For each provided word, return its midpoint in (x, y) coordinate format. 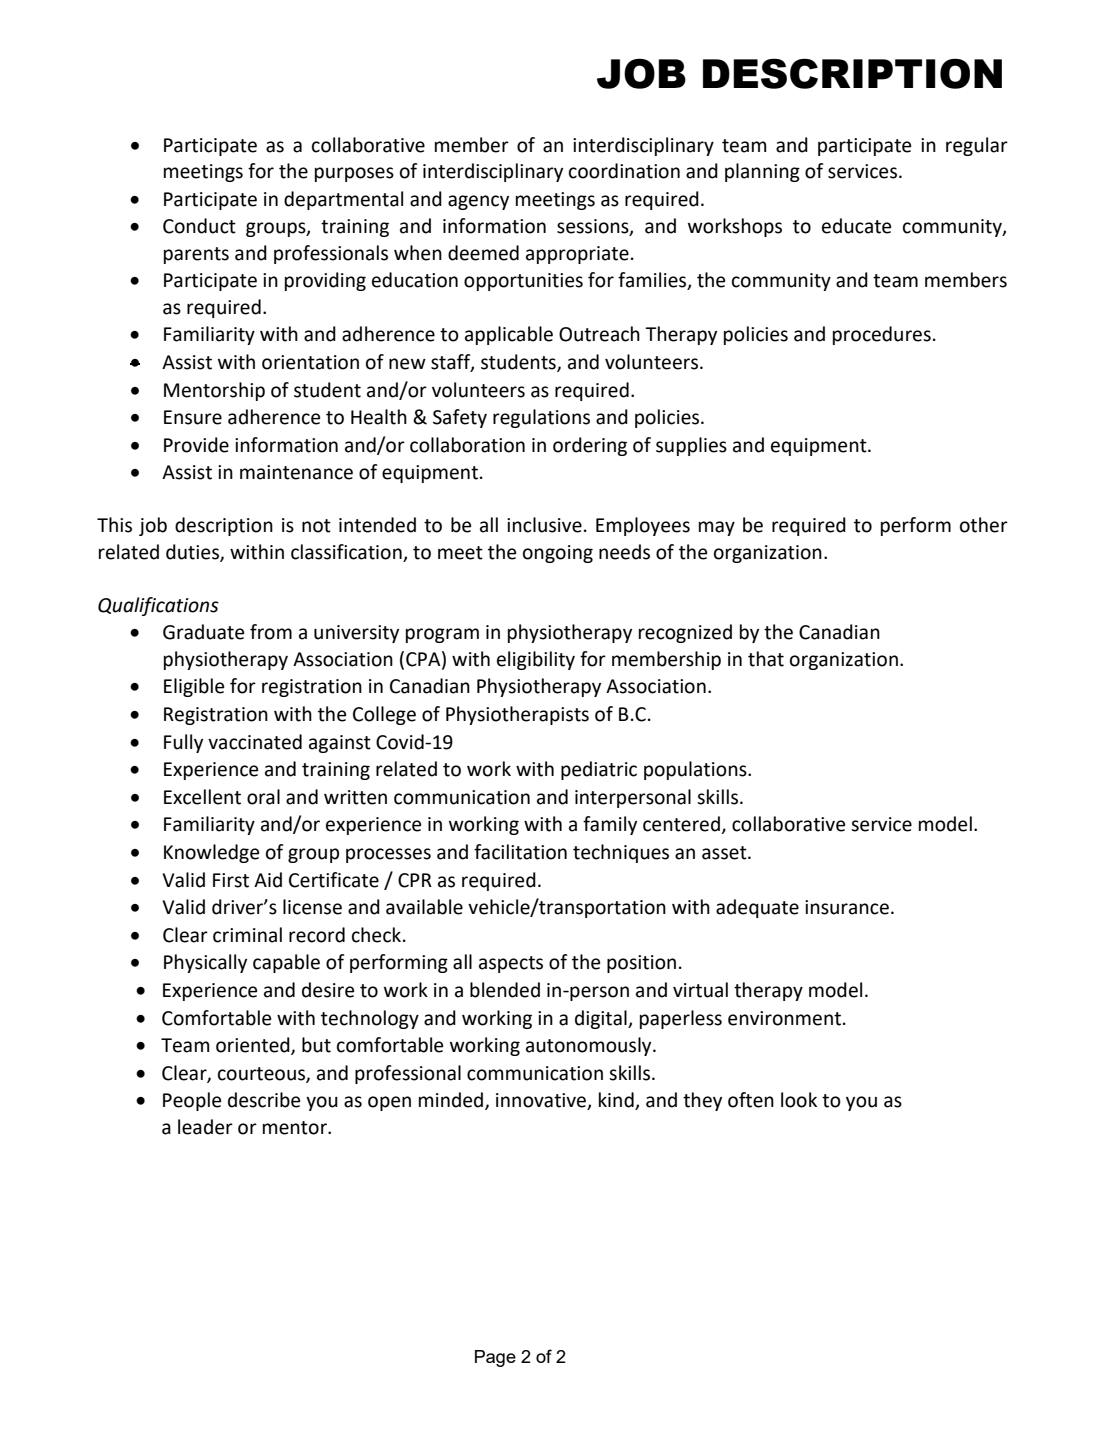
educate (856, 226)
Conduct (199, 226)
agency (478, 202)
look (799, 1100)
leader (205, 1127)
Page (495, 1358)
